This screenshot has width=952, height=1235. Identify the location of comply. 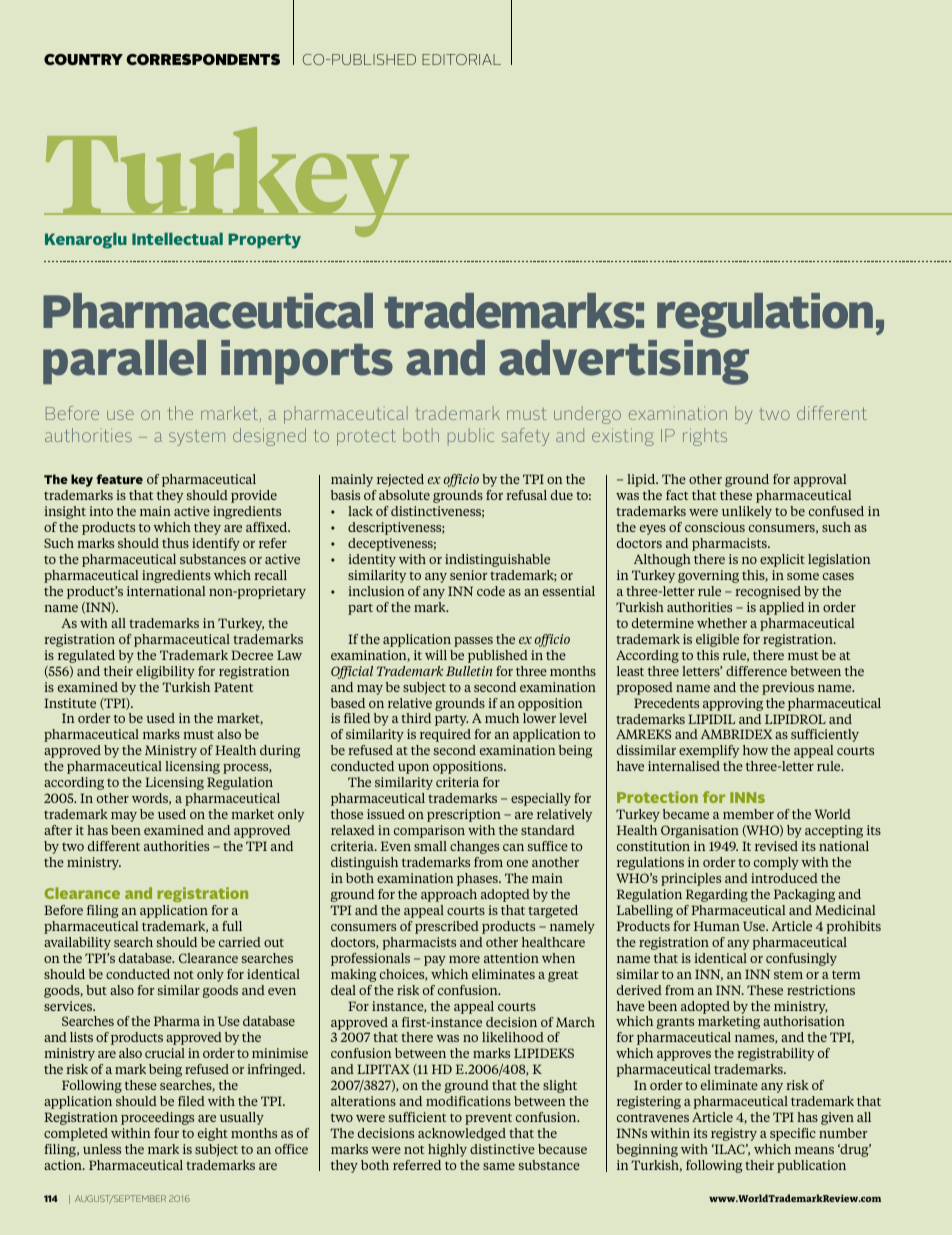
(776, 863).
